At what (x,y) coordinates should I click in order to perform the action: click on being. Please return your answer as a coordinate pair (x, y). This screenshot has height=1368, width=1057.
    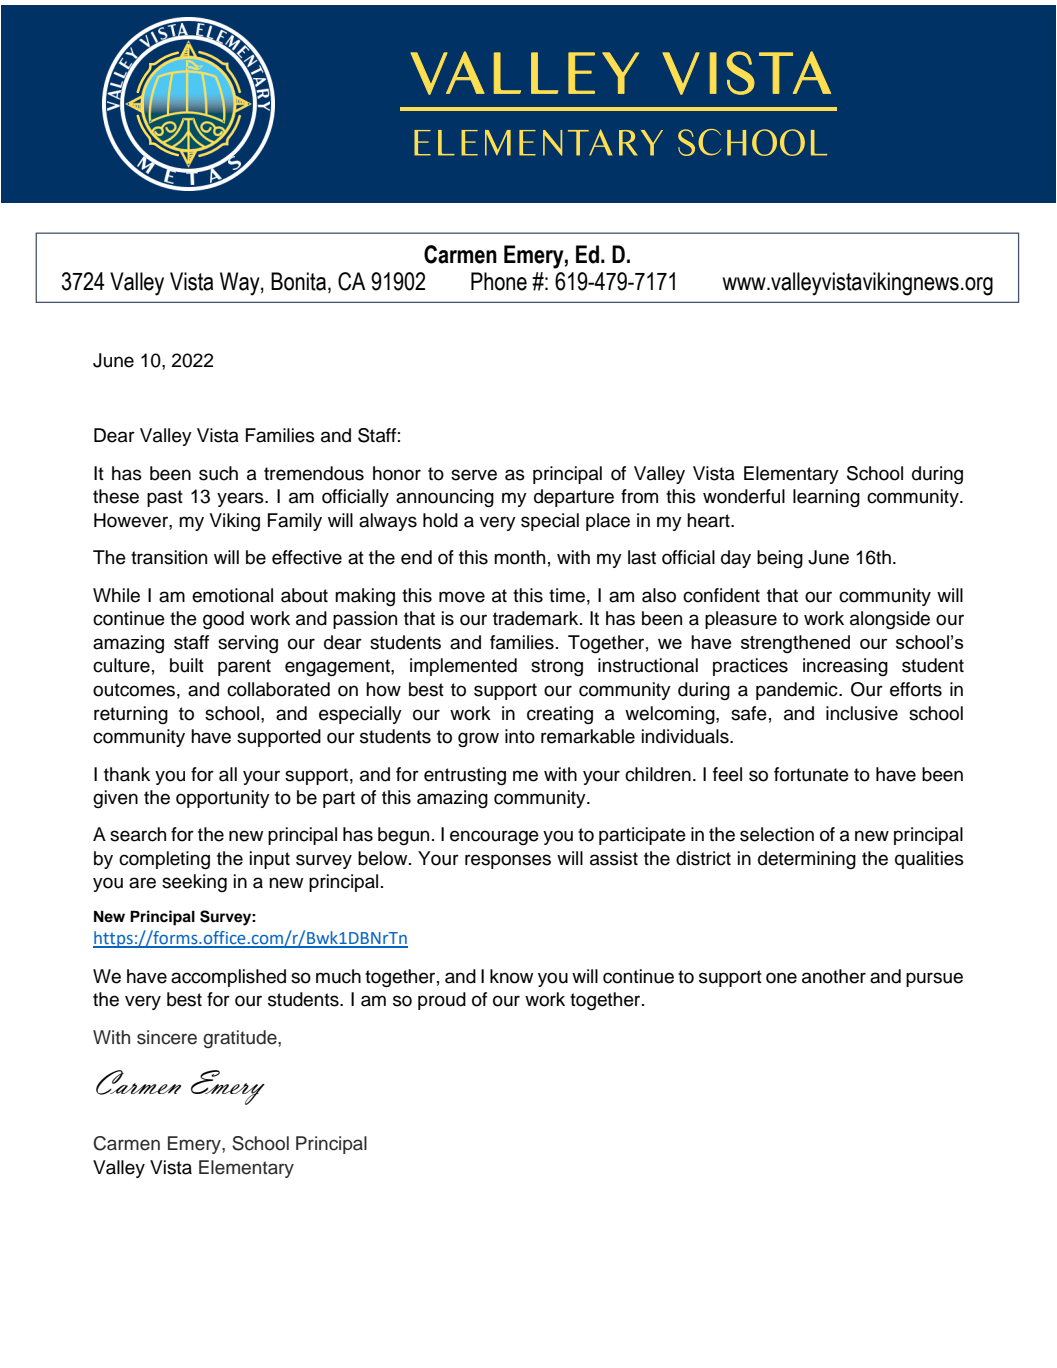
    Looking at the image, I should click on (780, 559).
